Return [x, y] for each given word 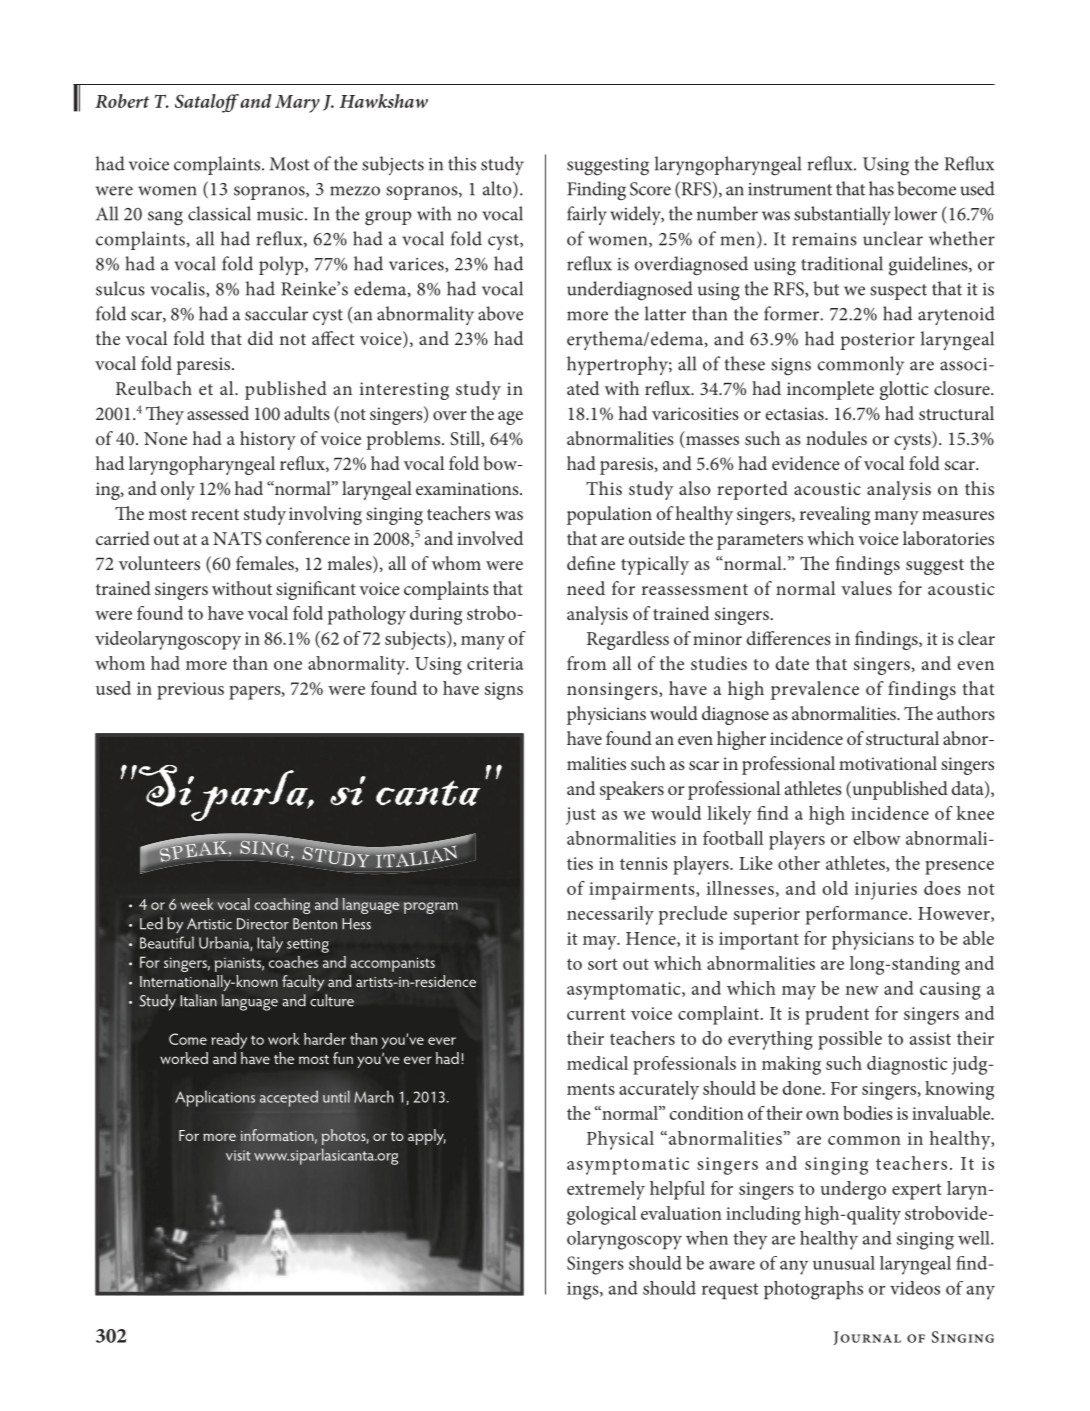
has [881, 188]
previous [190, 691]
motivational [888, 763]
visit [238, 1155]
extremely [606, 1190]
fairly [587, 215]
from [586, 663]
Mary [297, 104]
